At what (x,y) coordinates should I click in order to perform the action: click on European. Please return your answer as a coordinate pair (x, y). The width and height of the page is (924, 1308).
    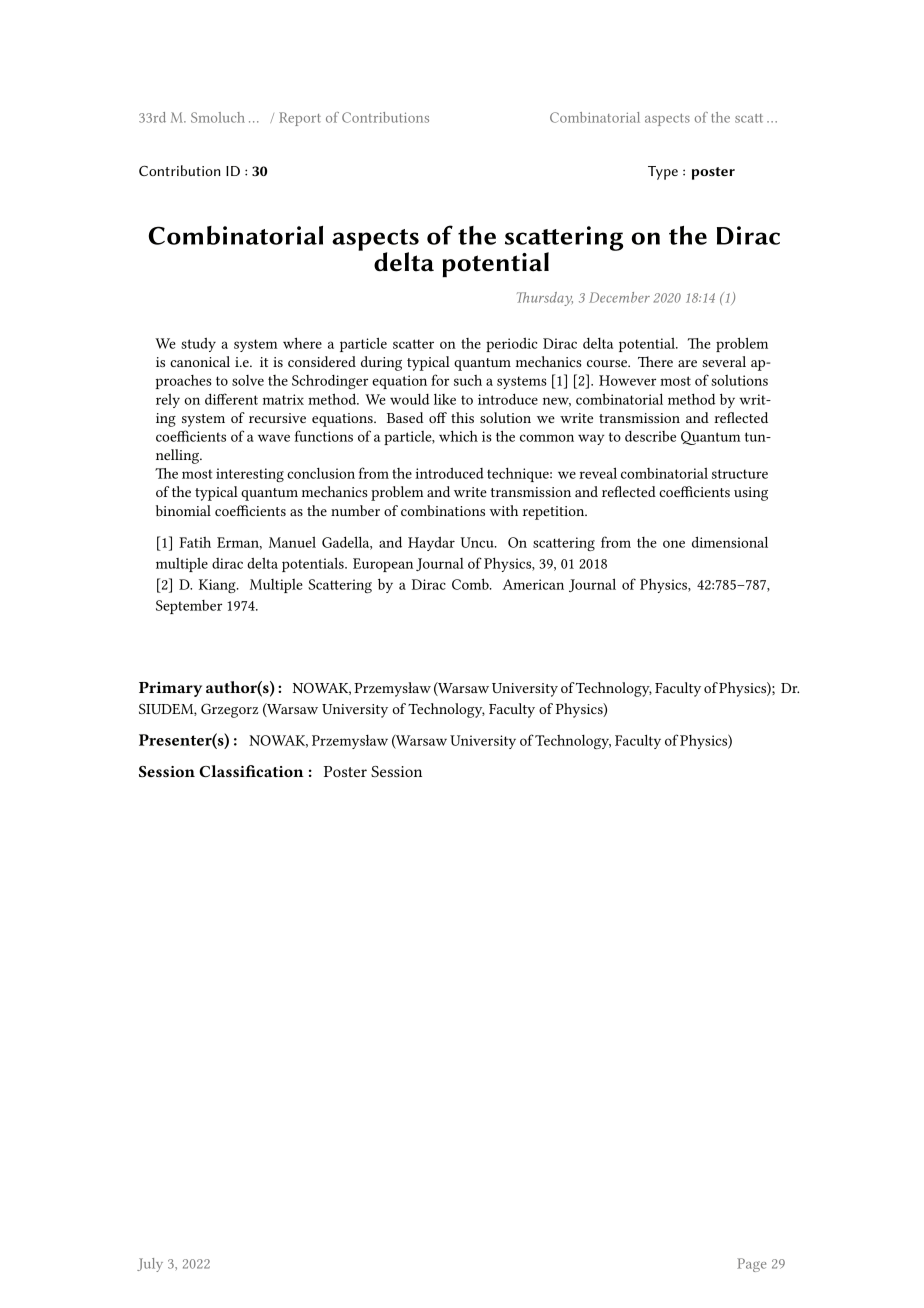
    Looking at the image, I should click on (383, 565).
